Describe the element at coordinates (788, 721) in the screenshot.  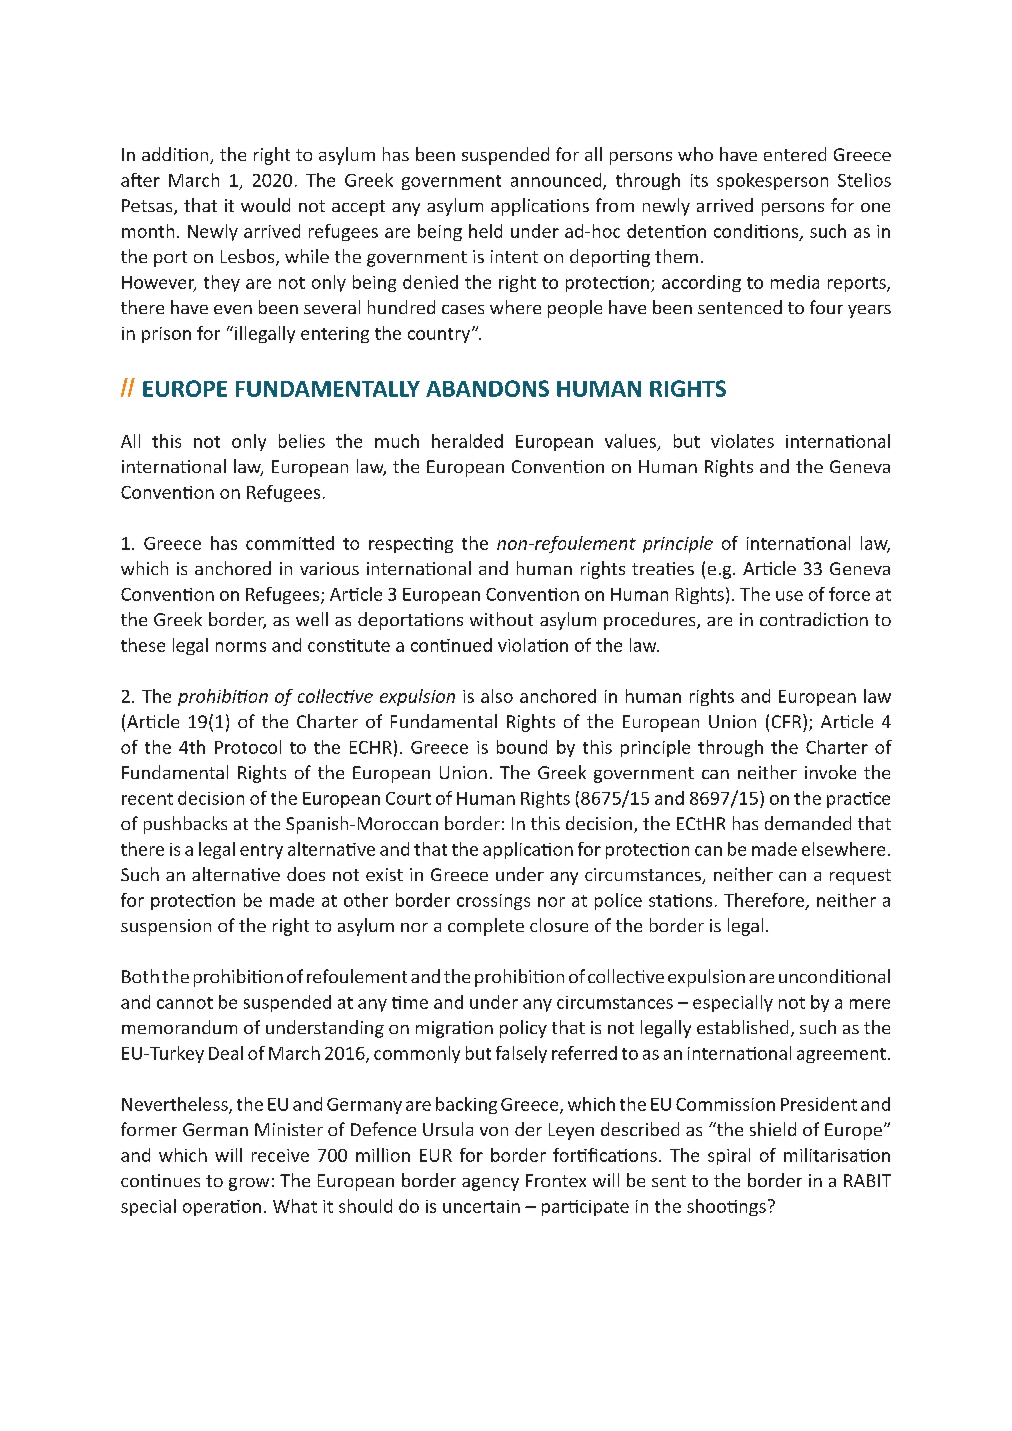
I see `CFR` at that location.
